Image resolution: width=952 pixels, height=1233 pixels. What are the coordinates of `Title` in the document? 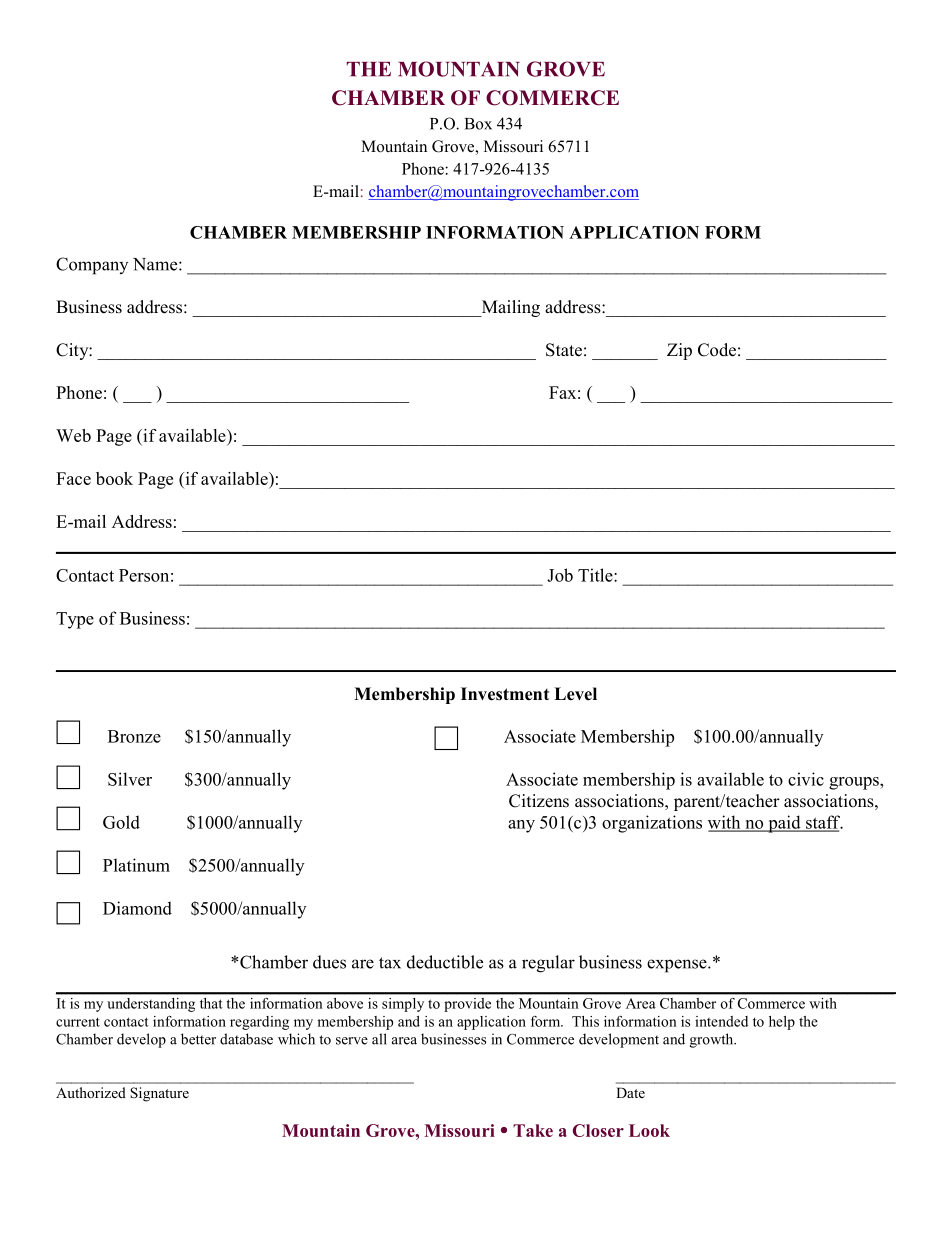 It's located at (596, 575).
